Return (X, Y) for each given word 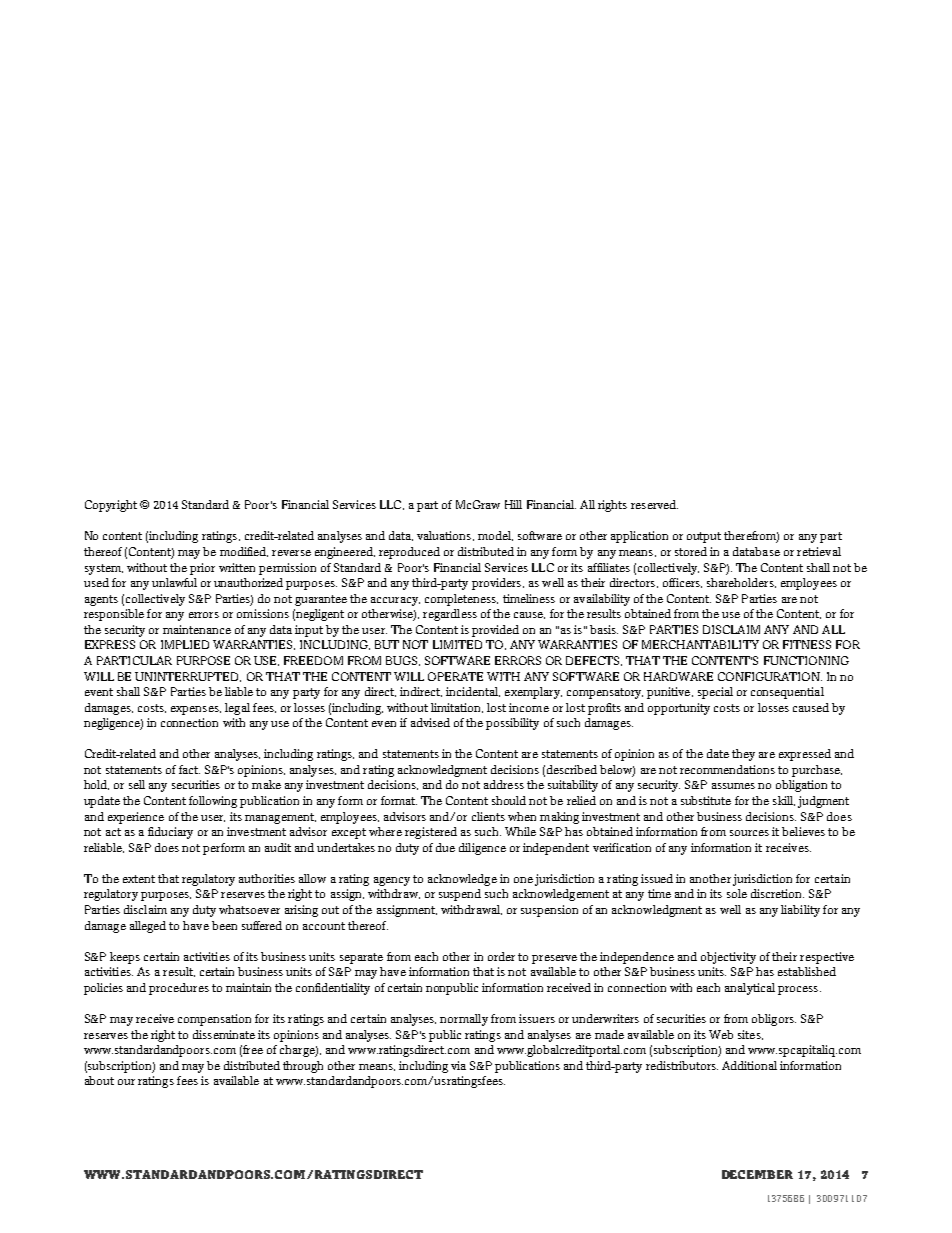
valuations (445, 536)
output (704, 537)
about (99, 1080)
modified (244, 552)
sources (749, 833)
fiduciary (170, 833)
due (445, 847)
